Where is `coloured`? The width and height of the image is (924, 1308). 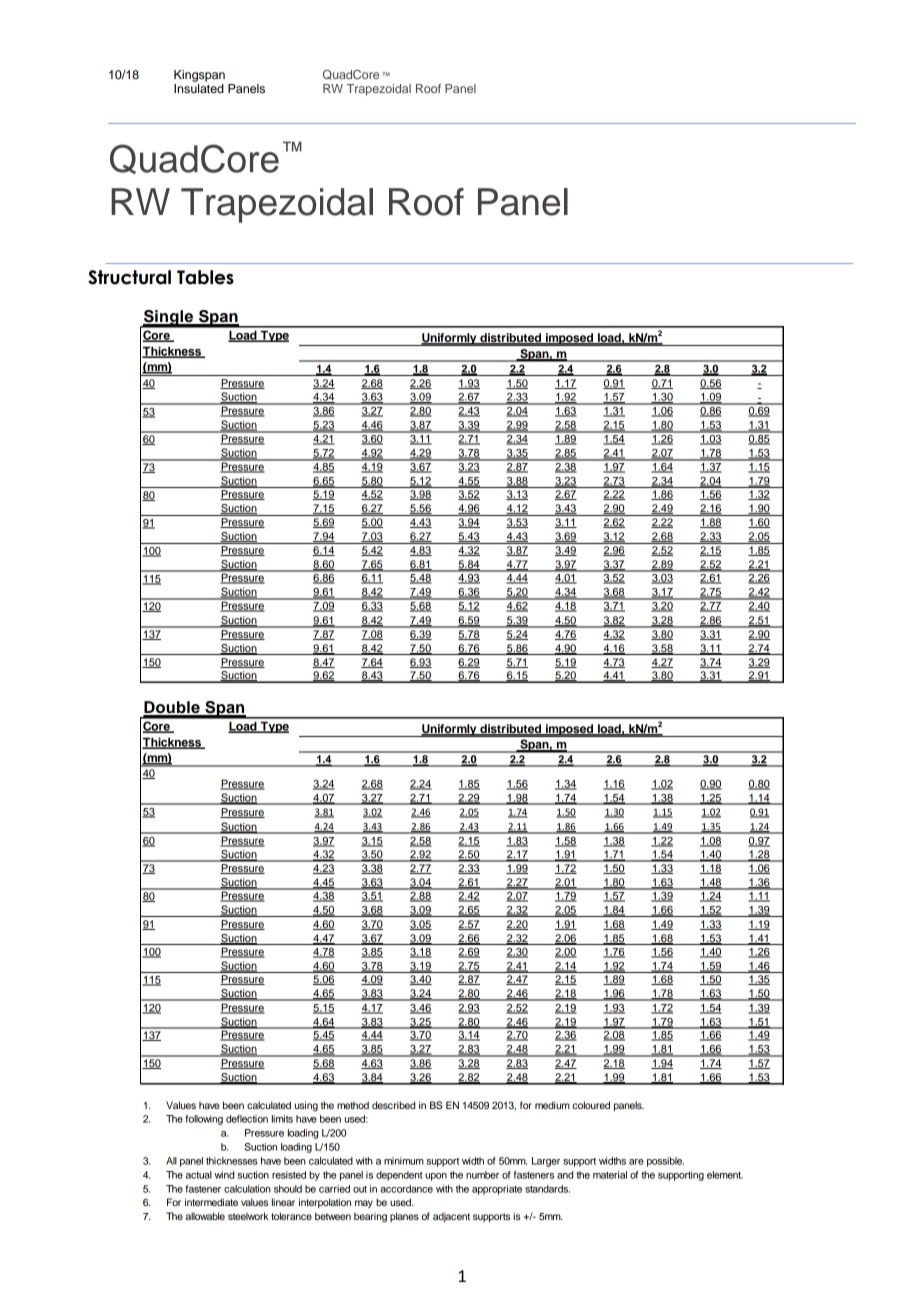 coloured is located at coordinates (591, 1105).
